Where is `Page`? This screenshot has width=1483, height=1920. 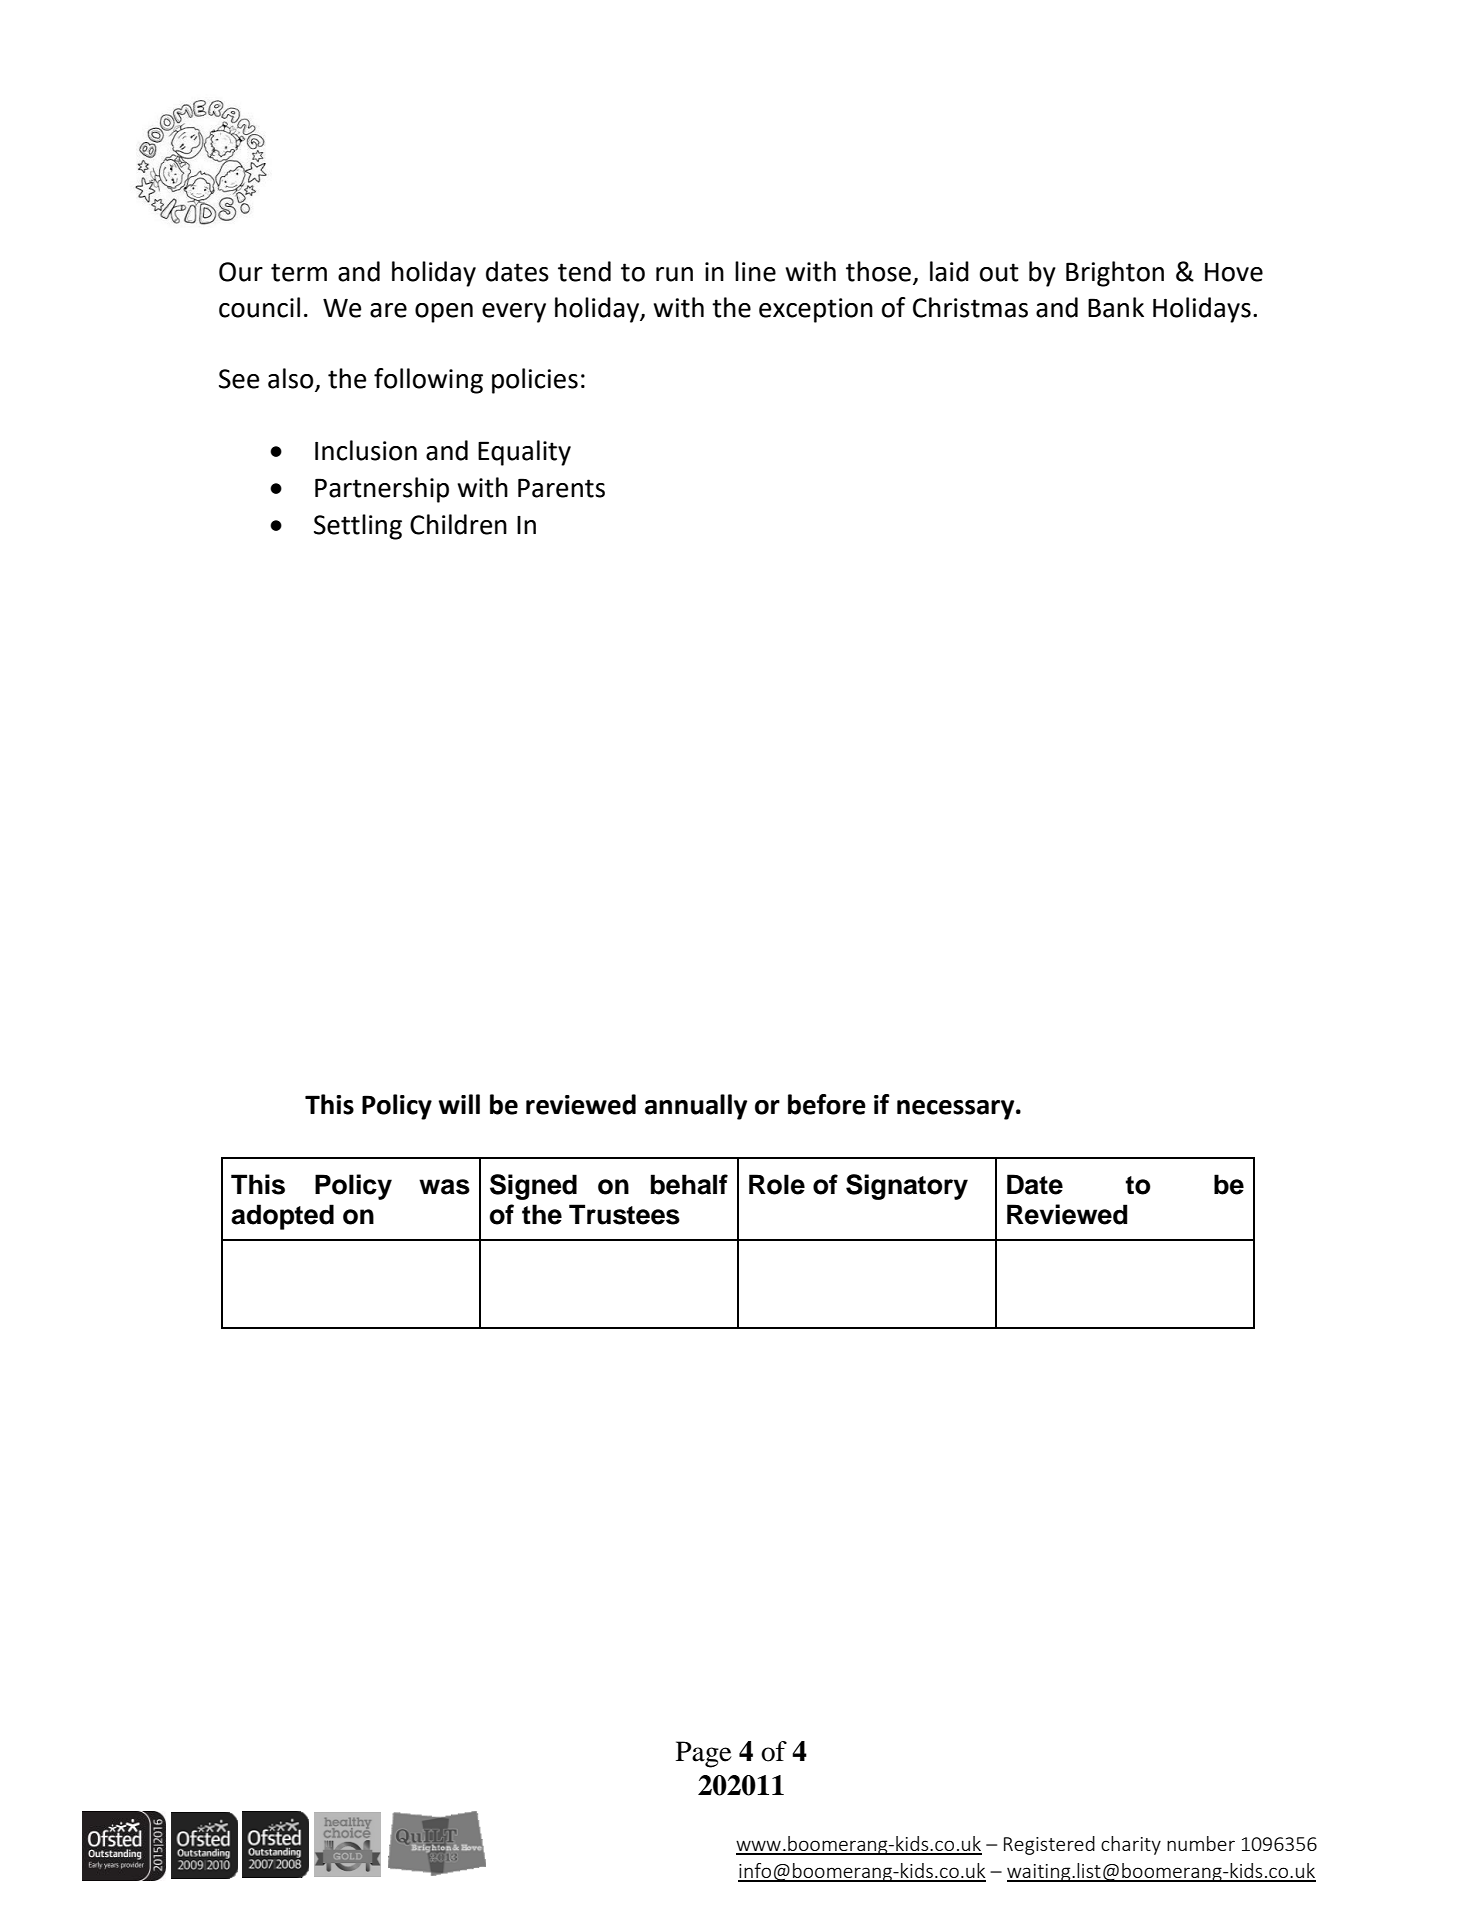 Page is located at coordinates (704, 1754).
